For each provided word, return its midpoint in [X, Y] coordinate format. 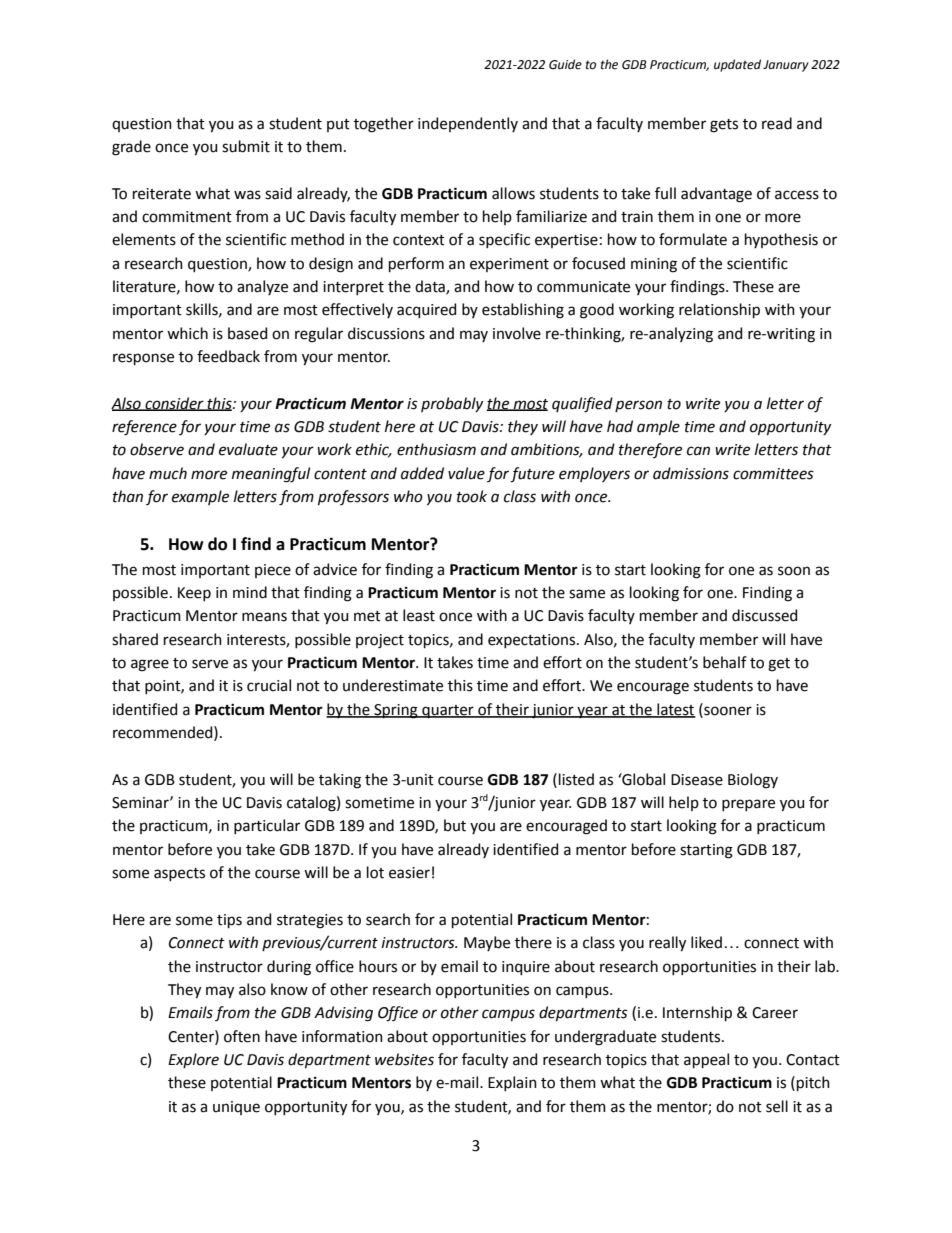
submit [246, 146]
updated [737, 65]
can [698, 451]
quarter [448, 711]
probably [452, 404]
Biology [753, 781]
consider [174, 404]
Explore [193, 1060]
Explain [512, 1083]
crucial [269, 685]
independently [468, 124]
